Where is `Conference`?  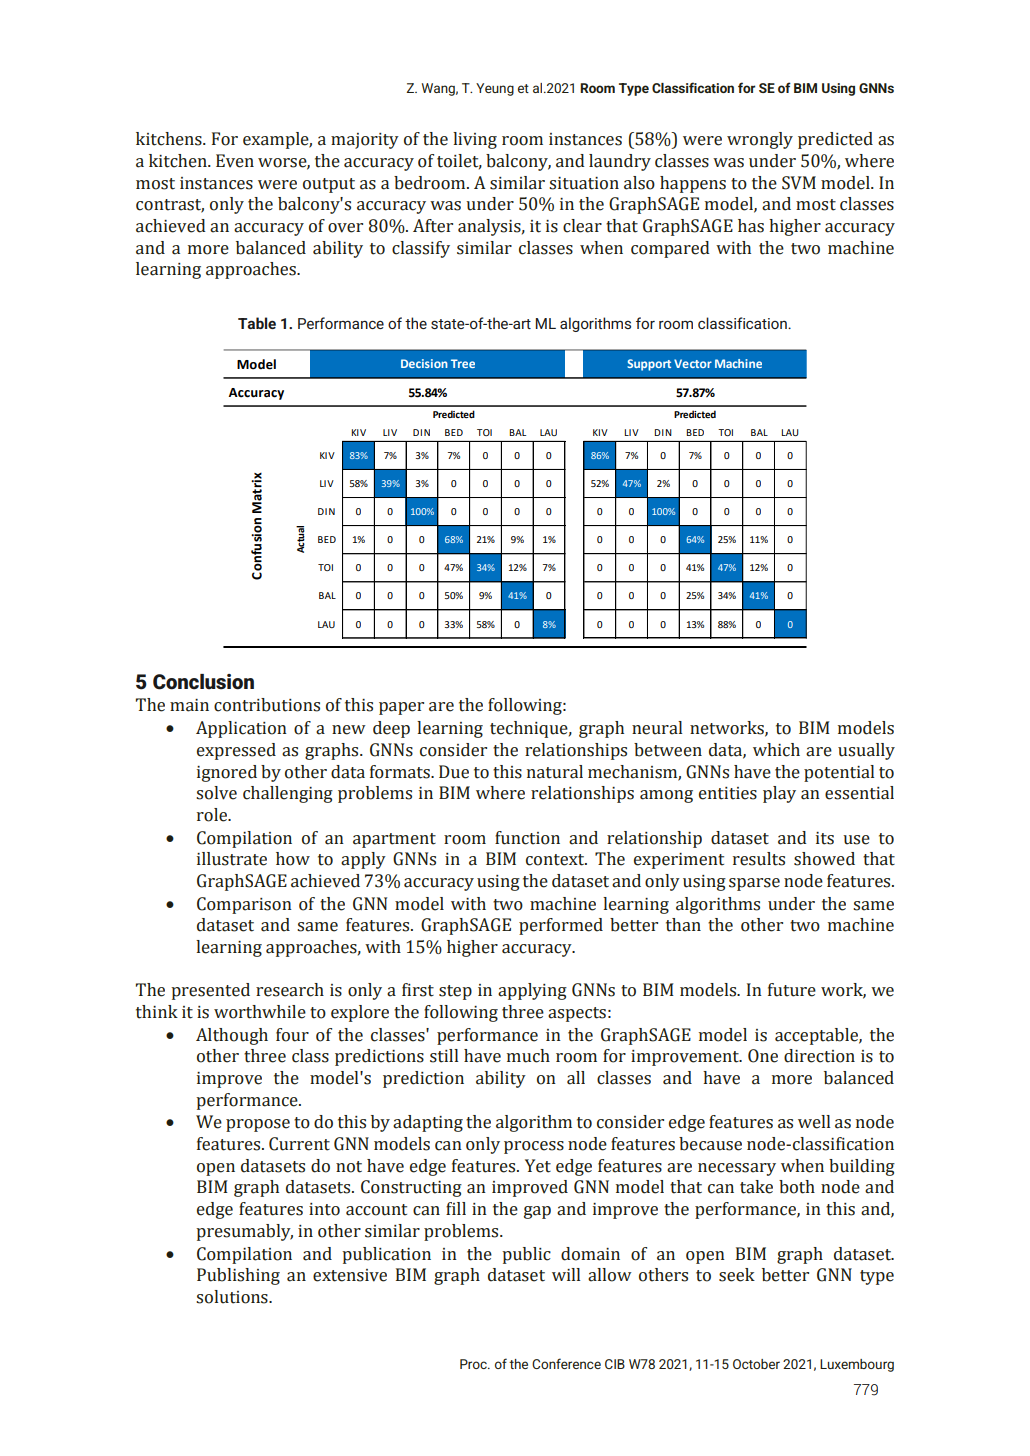
Conference is located at coordinates (566, 1363).
